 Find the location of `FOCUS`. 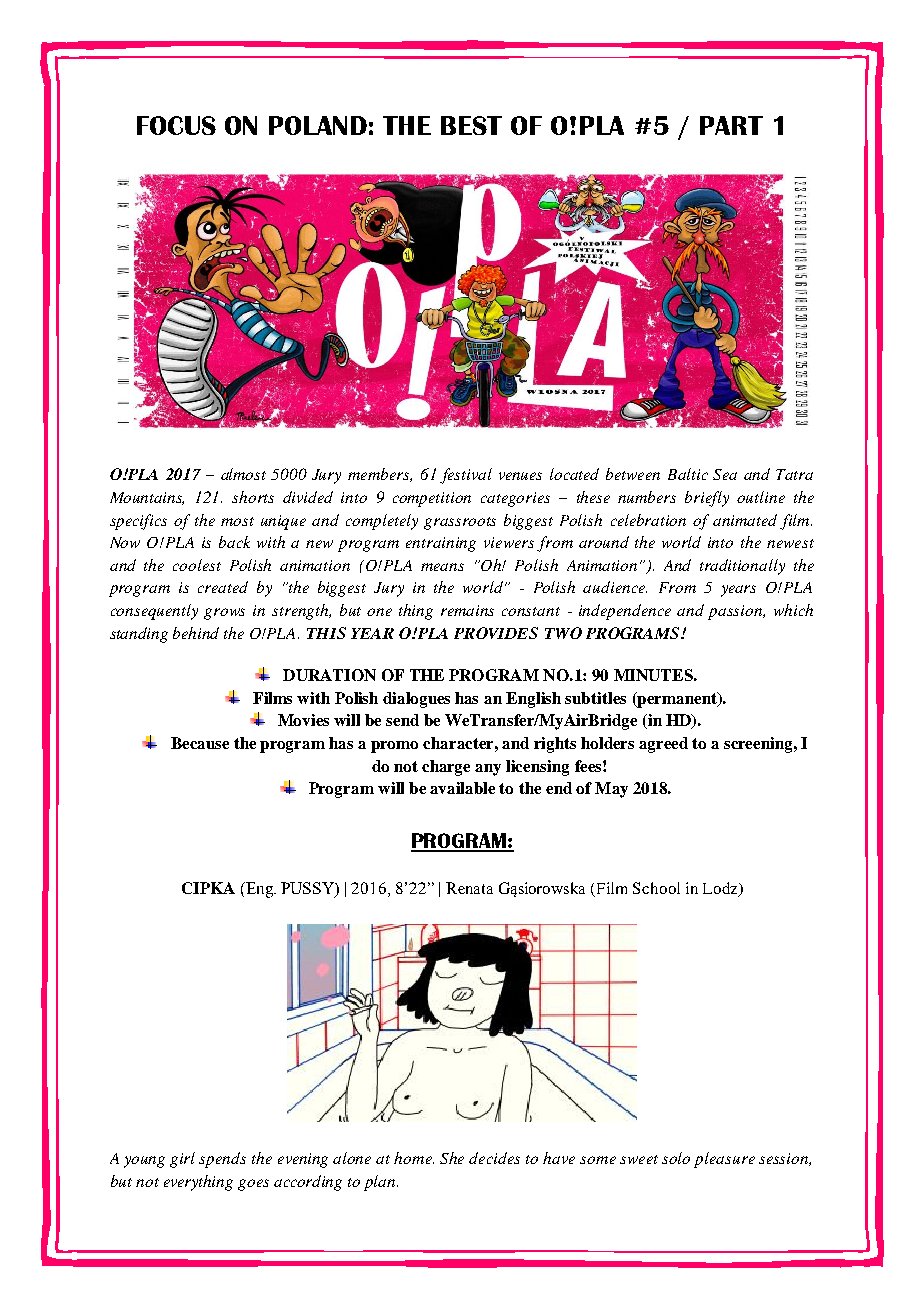

FOCUS is located at coordinates (176, 125).
